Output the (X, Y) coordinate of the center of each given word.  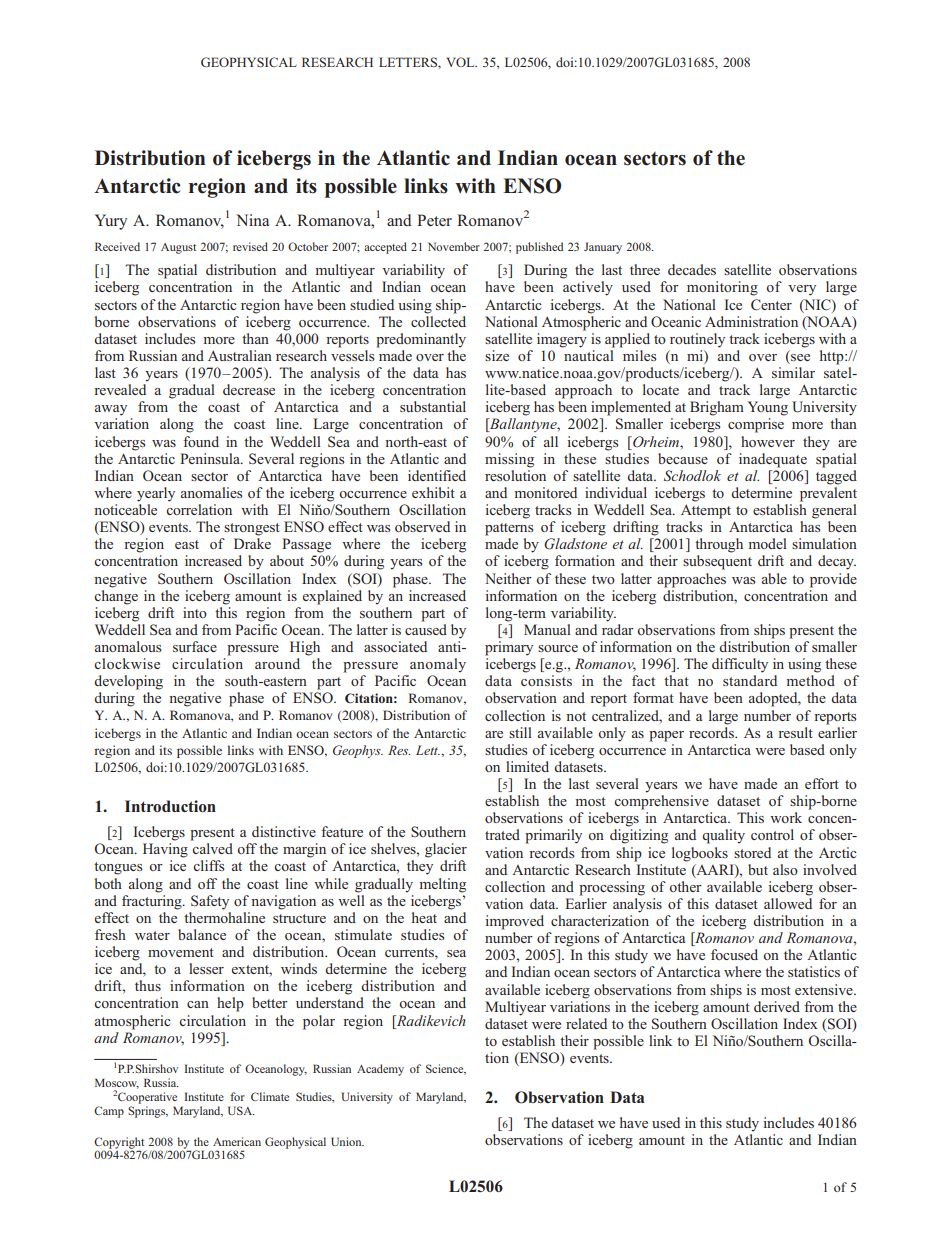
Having (165, 850)
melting (443, 885)
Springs (148, 1112)
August (178, 248)
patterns (509, 529)
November (454, 246)
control (772, 834)
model (768, 543)
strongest (252, 529)
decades (692, 269)
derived (777, 1006)
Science (446, 1069)
